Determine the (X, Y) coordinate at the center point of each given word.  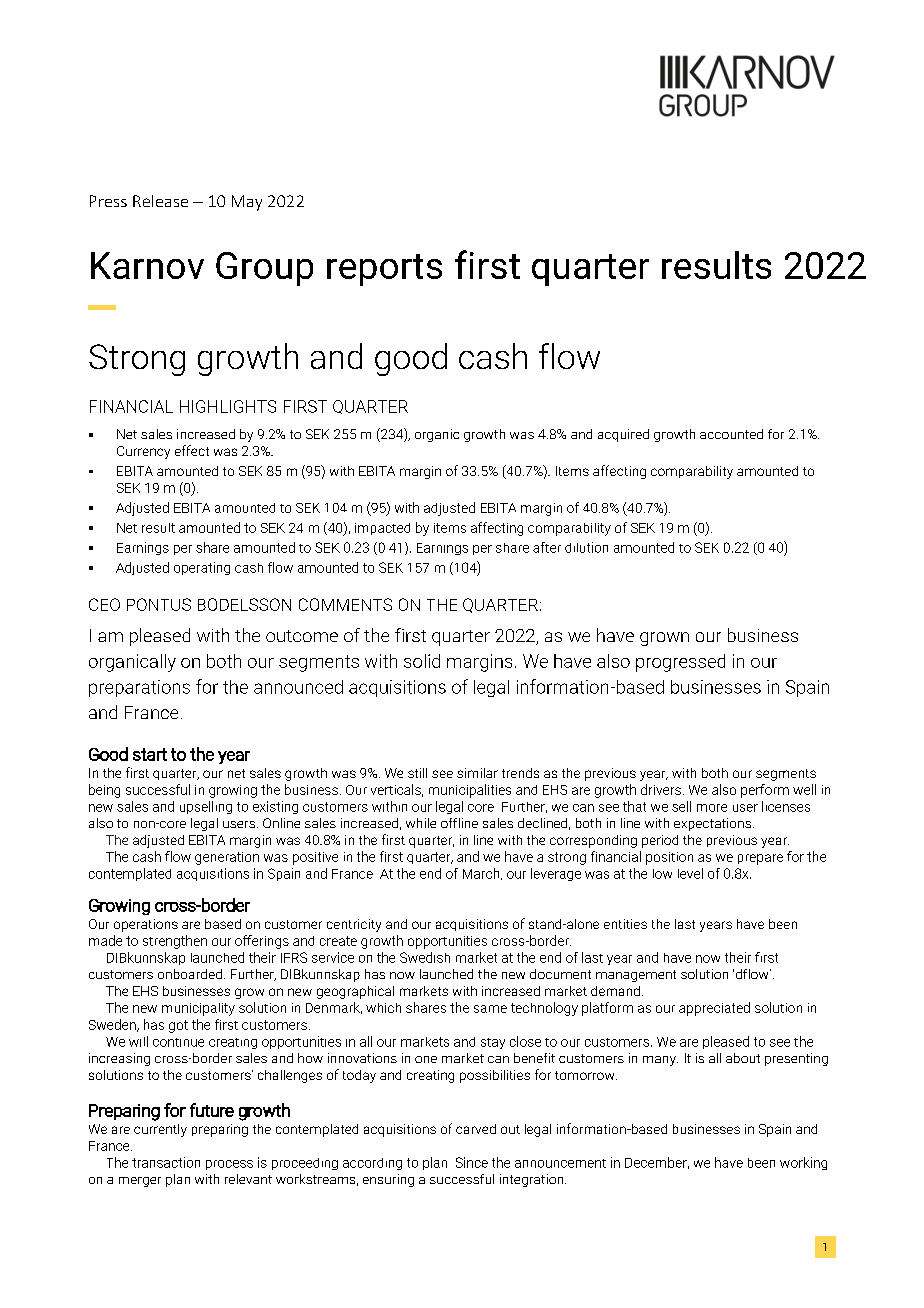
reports (384, 270)
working (803, 1163)
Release (160, 201)
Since (472, 1162)
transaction (166, 1162)
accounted (731, 434)
